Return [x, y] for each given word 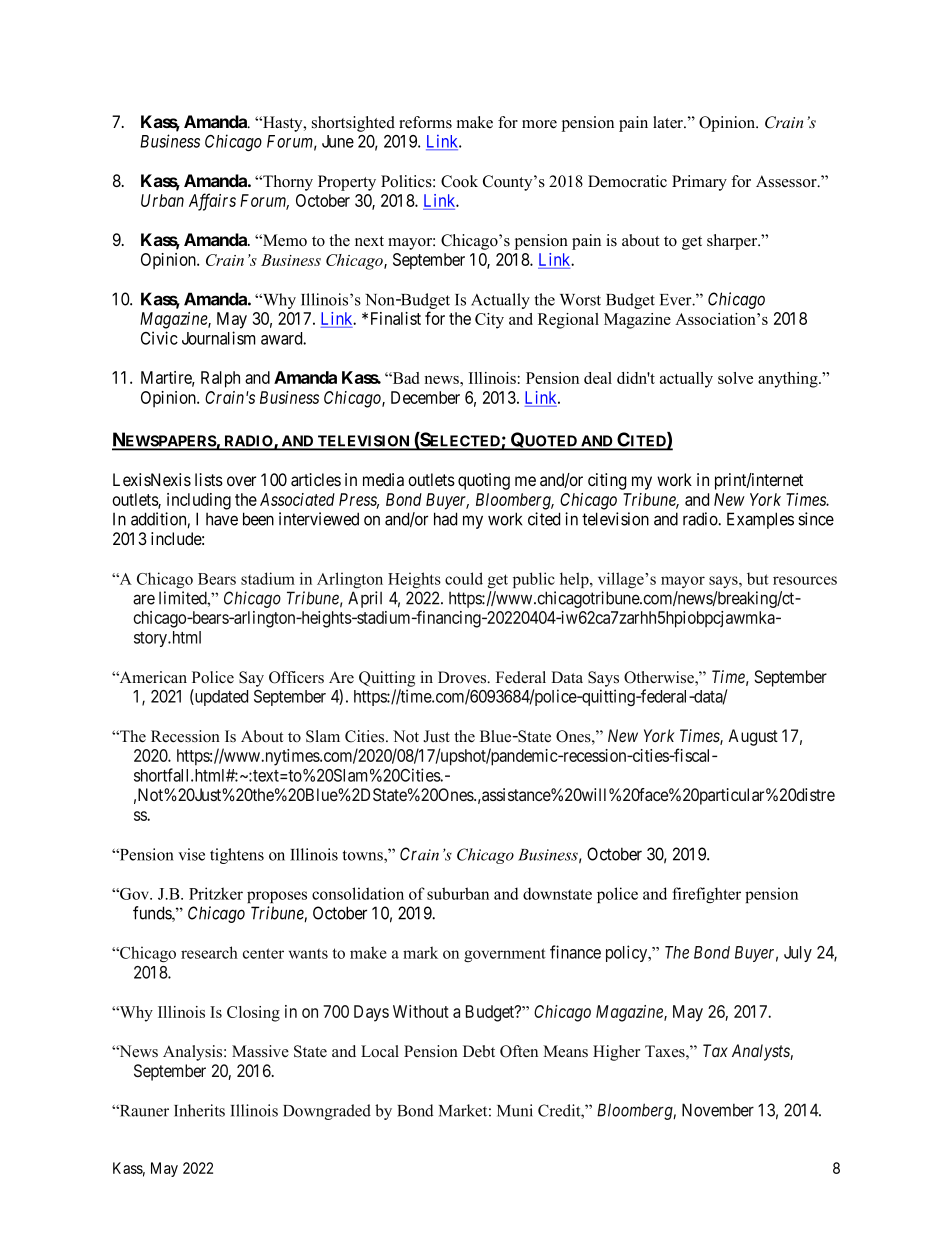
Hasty [283, 124]
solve [735, 378]
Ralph [220, 379]
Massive [260, 1051]
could [464, 578]
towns [364, 856]
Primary [699, 183]
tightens [237, 856]
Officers [296, 677]
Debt [479, 1051]
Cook [459, 181]
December [425, 397]
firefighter [706, 895]
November [718, 1110]
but [758, 578]
